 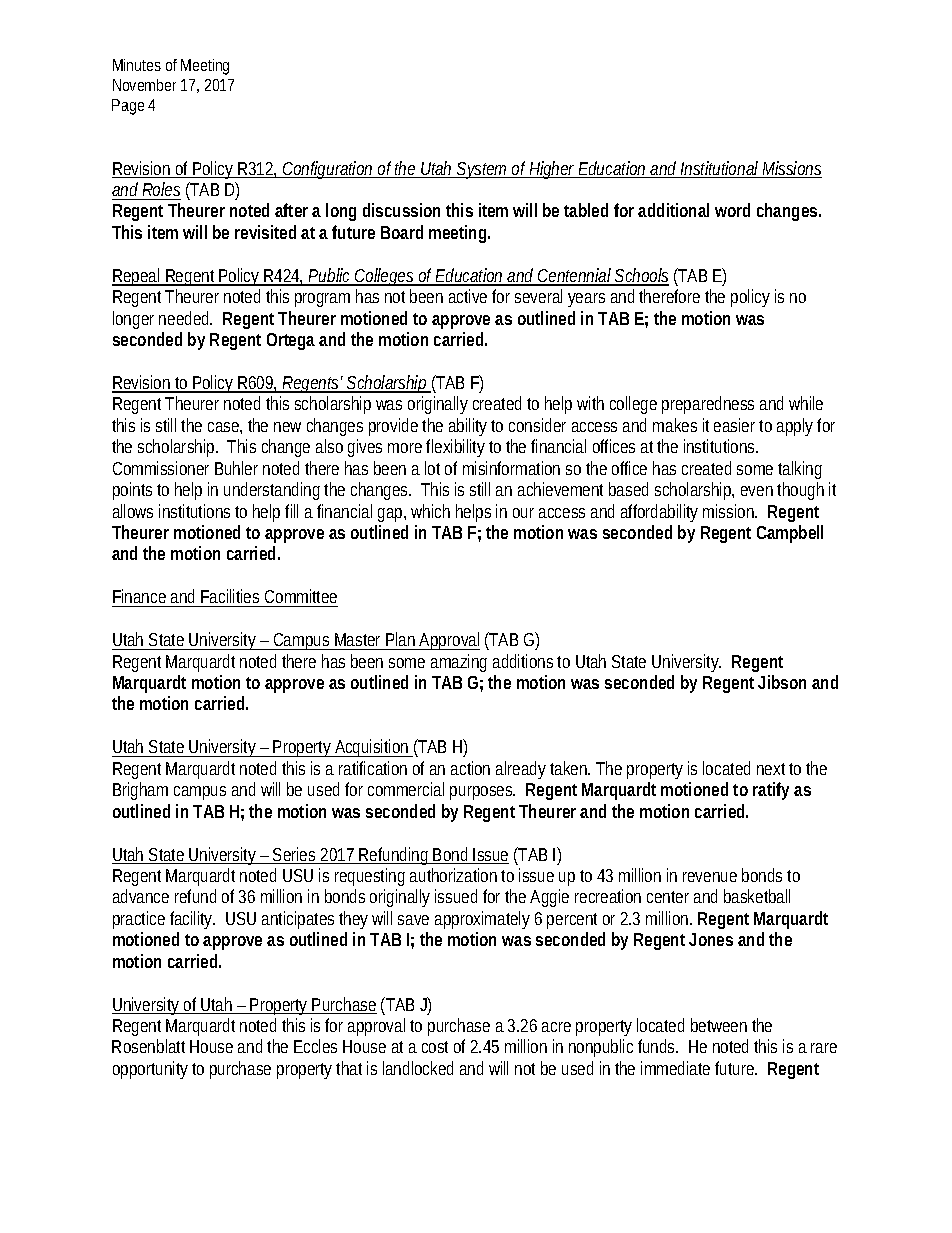 I want to click on Institutional, so click(x=719, y=169).
